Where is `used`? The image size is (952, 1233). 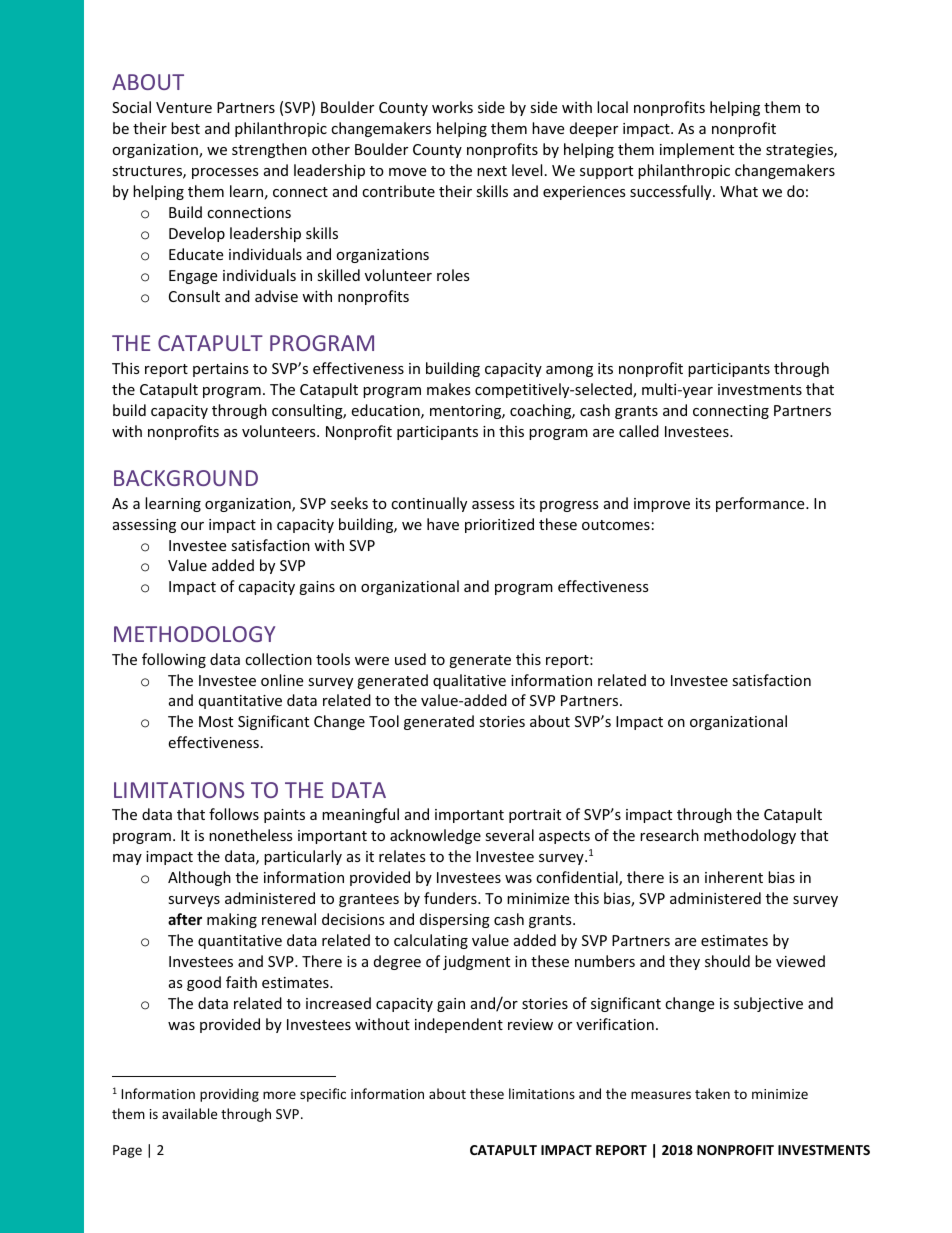
used is located at coordinates (410, 659).
